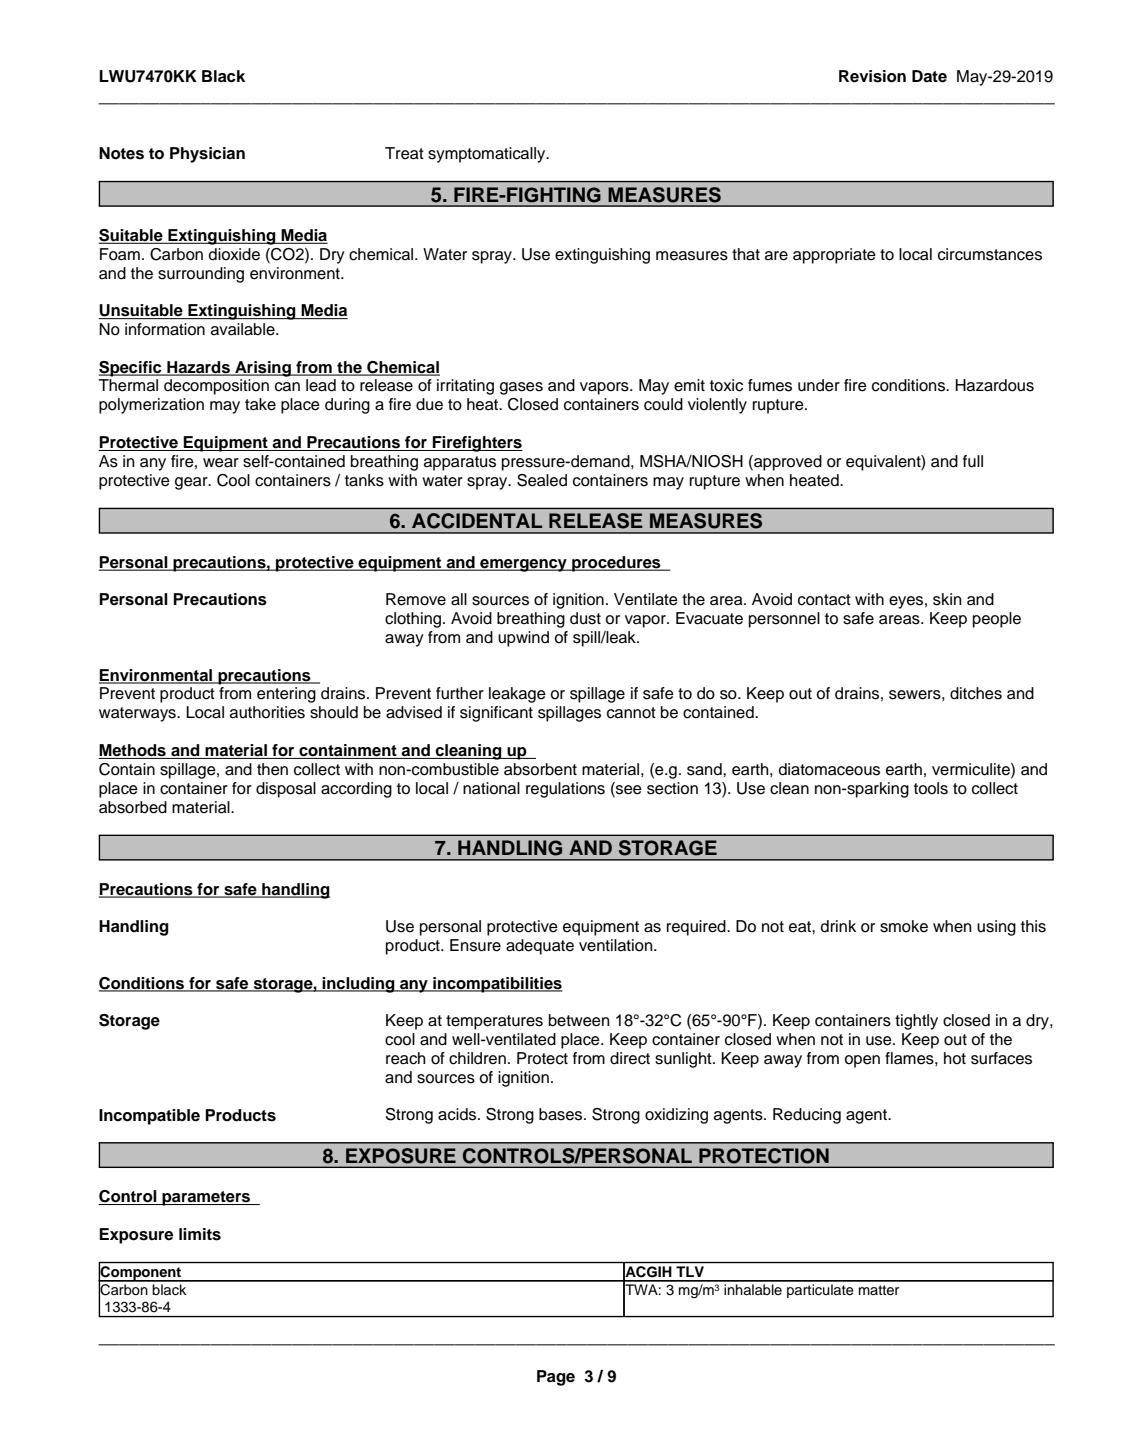 Image resolution: width=1121 pixels, height=1451 pixels. What do you see at coordinates (947, 599) in the screenshot?
I see `skin` at bounding box center [947, 599].
